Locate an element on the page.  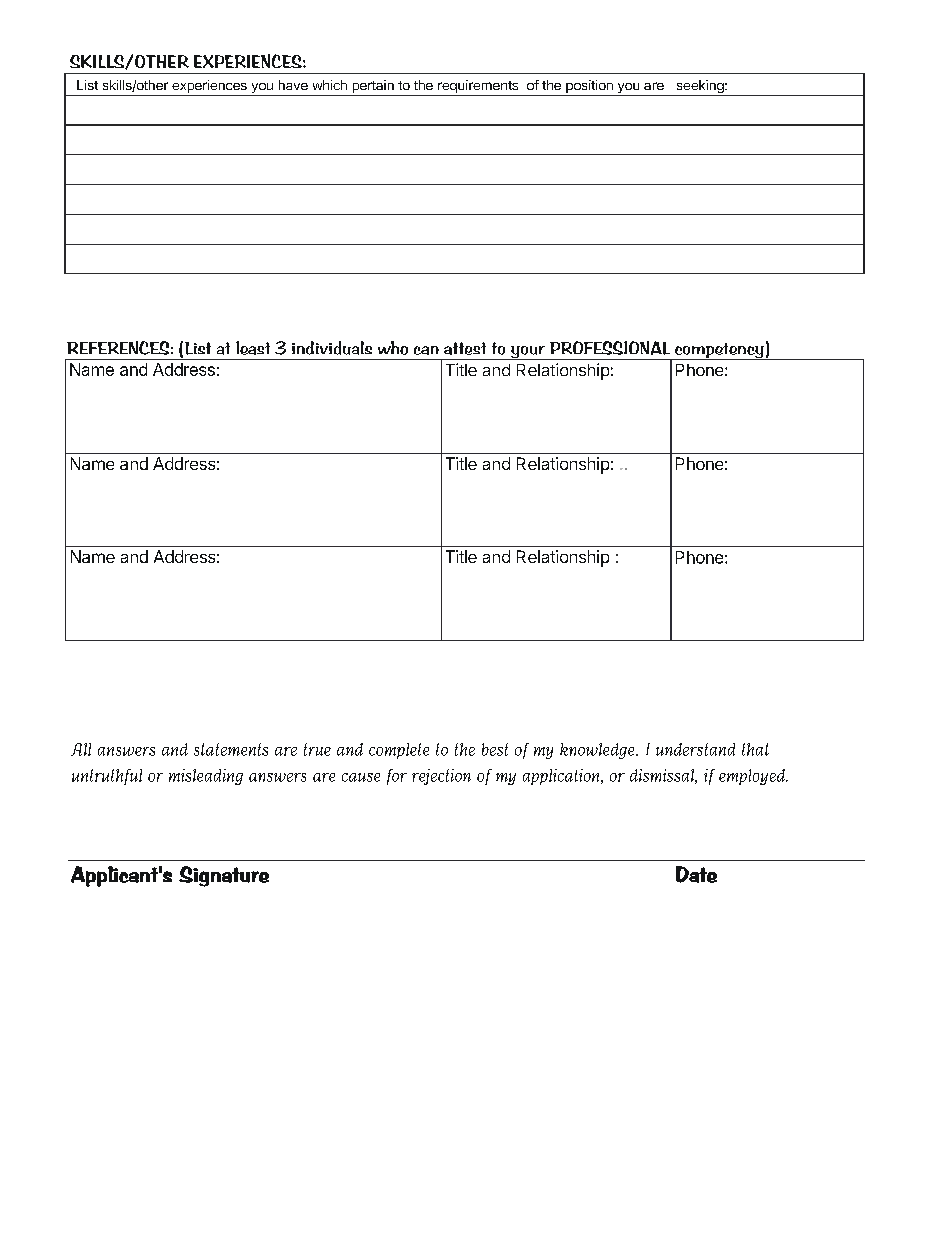
position is located at coordinates (589, 88).
